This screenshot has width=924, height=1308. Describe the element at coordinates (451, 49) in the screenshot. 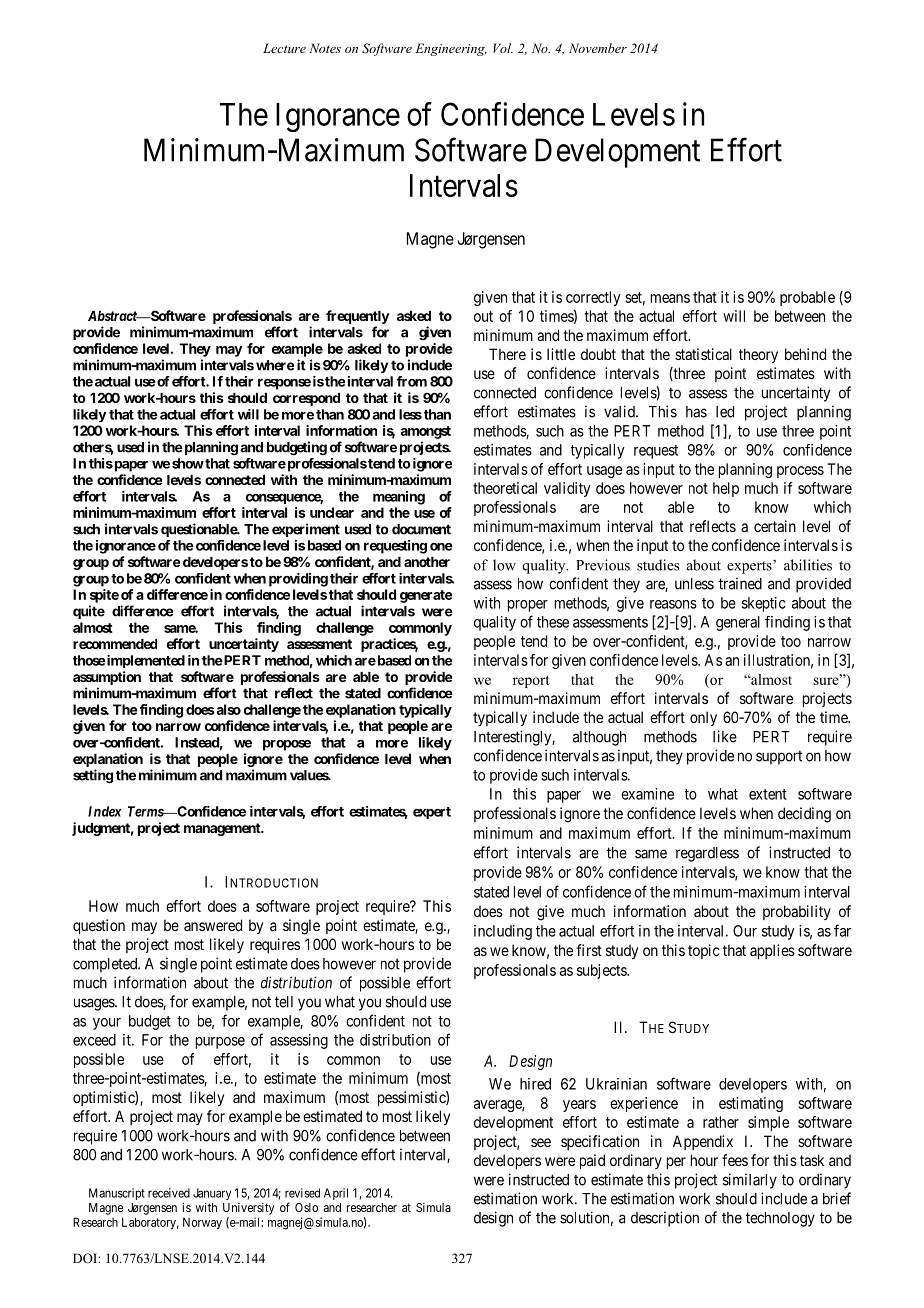

I see `Engineering` at that location.
